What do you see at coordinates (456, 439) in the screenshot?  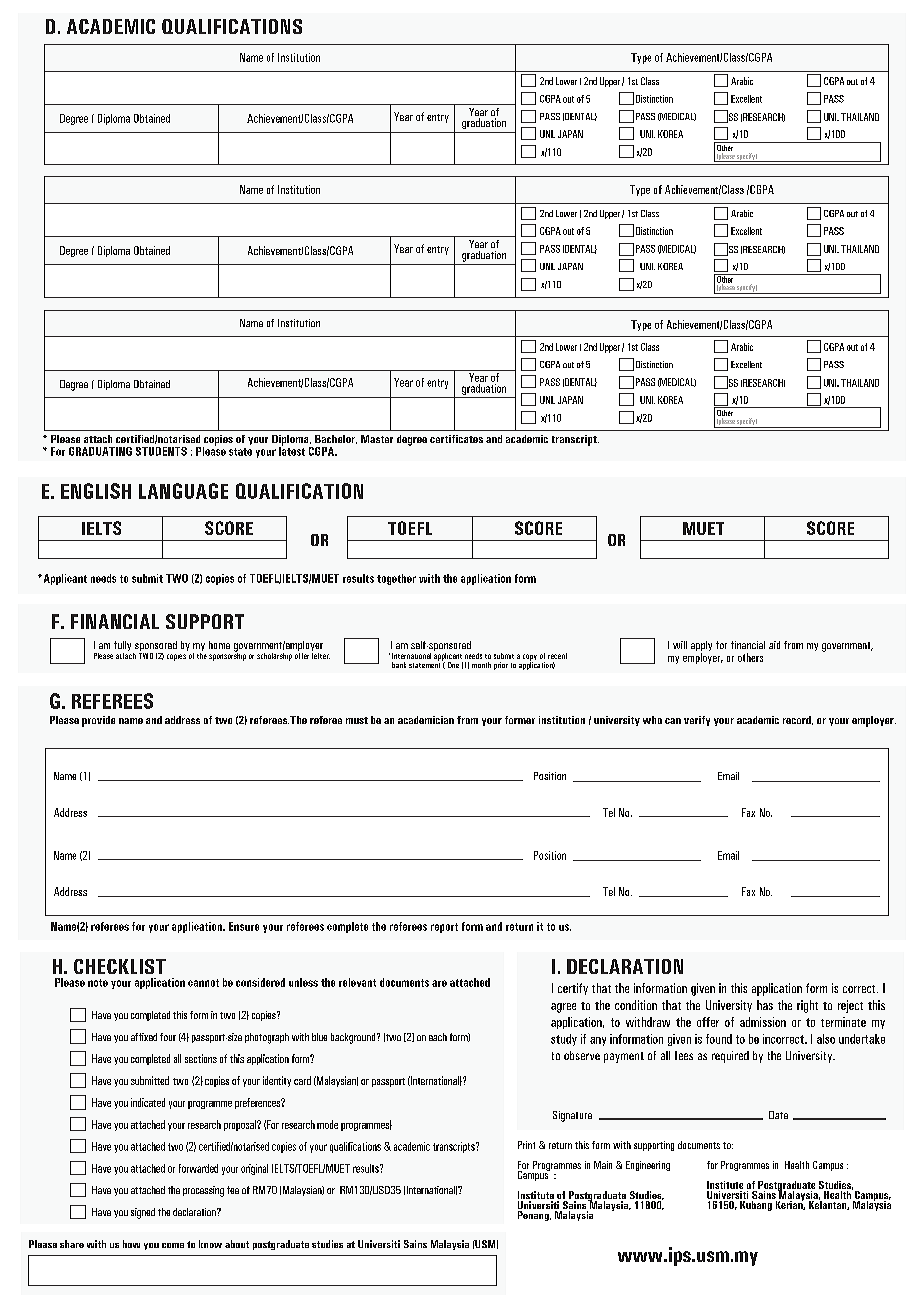 I see `certificates` at bounding box center [456, 439].
